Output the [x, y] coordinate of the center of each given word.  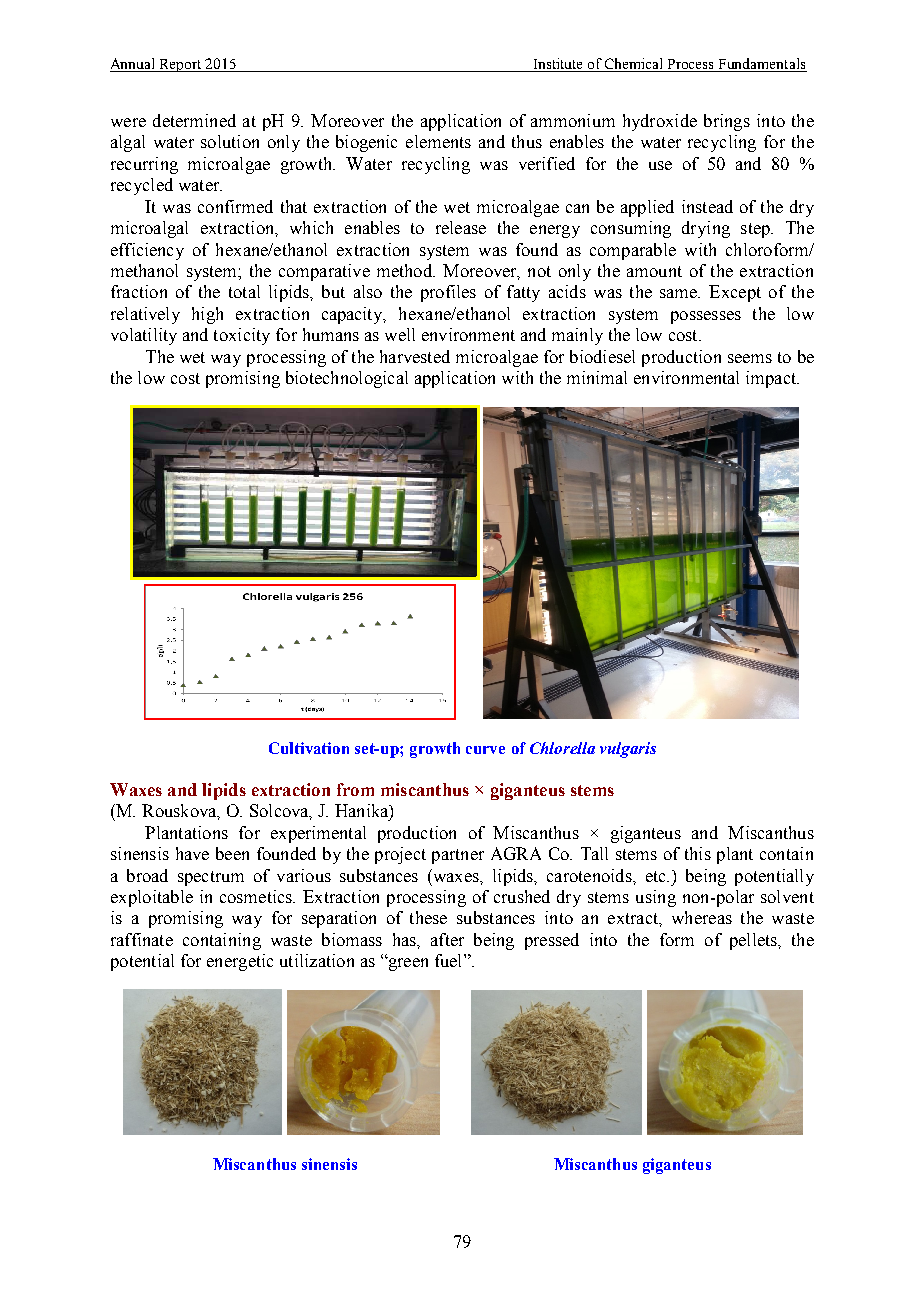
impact [772, 379]
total [244, 291]
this [698, 853]
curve [485, 750]
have [192, 853]
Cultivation [309, 748]
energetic [240, 962]
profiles [448, 293]
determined [194, 120]
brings [727, 122]
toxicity [242, 336]
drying [706, 229]
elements [438, 141]
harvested [415, 356]
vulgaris [628, 750]
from [355, 789]
